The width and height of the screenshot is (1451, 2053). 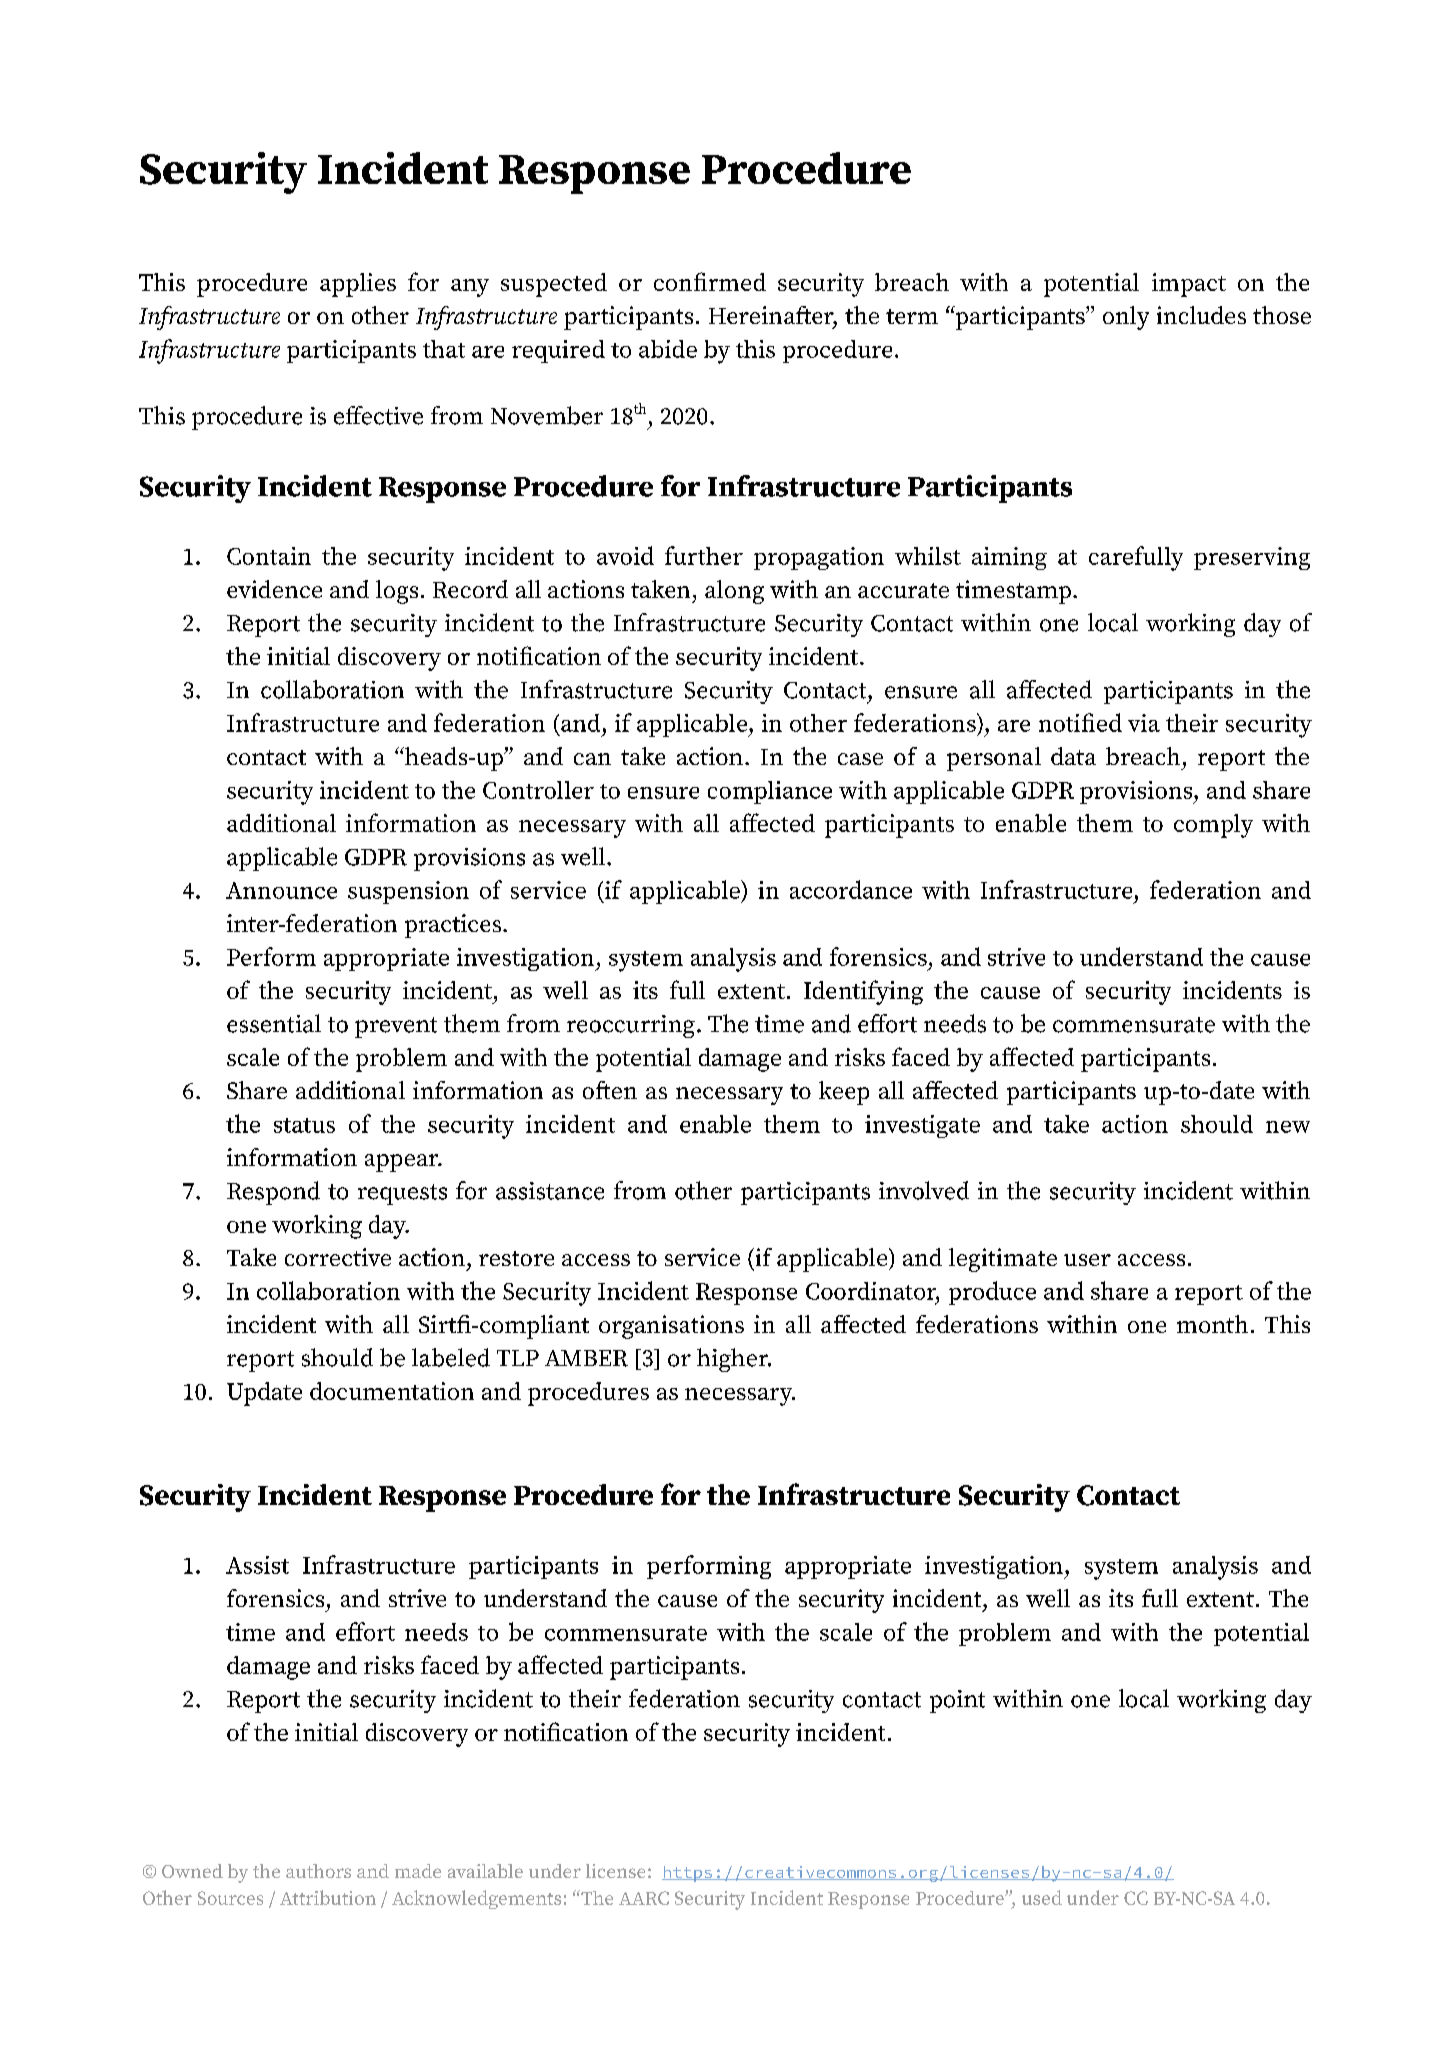 I want to click on Announce, so click(x=281, y=890).
